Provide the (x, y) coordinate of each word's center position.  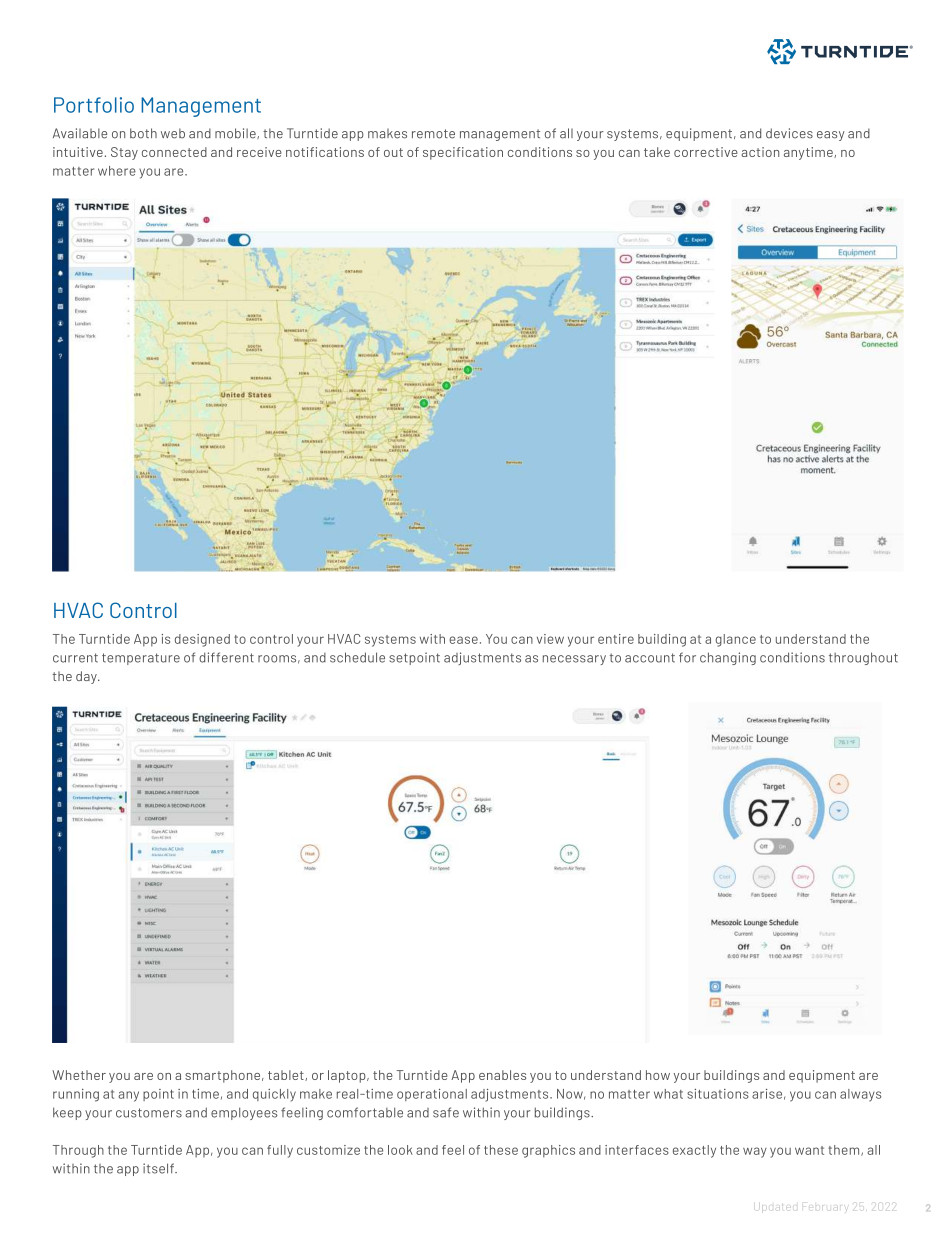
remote (433, 134)
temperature (141, 659)
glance (736, 640)
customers (149, 1113)
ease (463, 640)
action (760, 152)
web (173, 133)
